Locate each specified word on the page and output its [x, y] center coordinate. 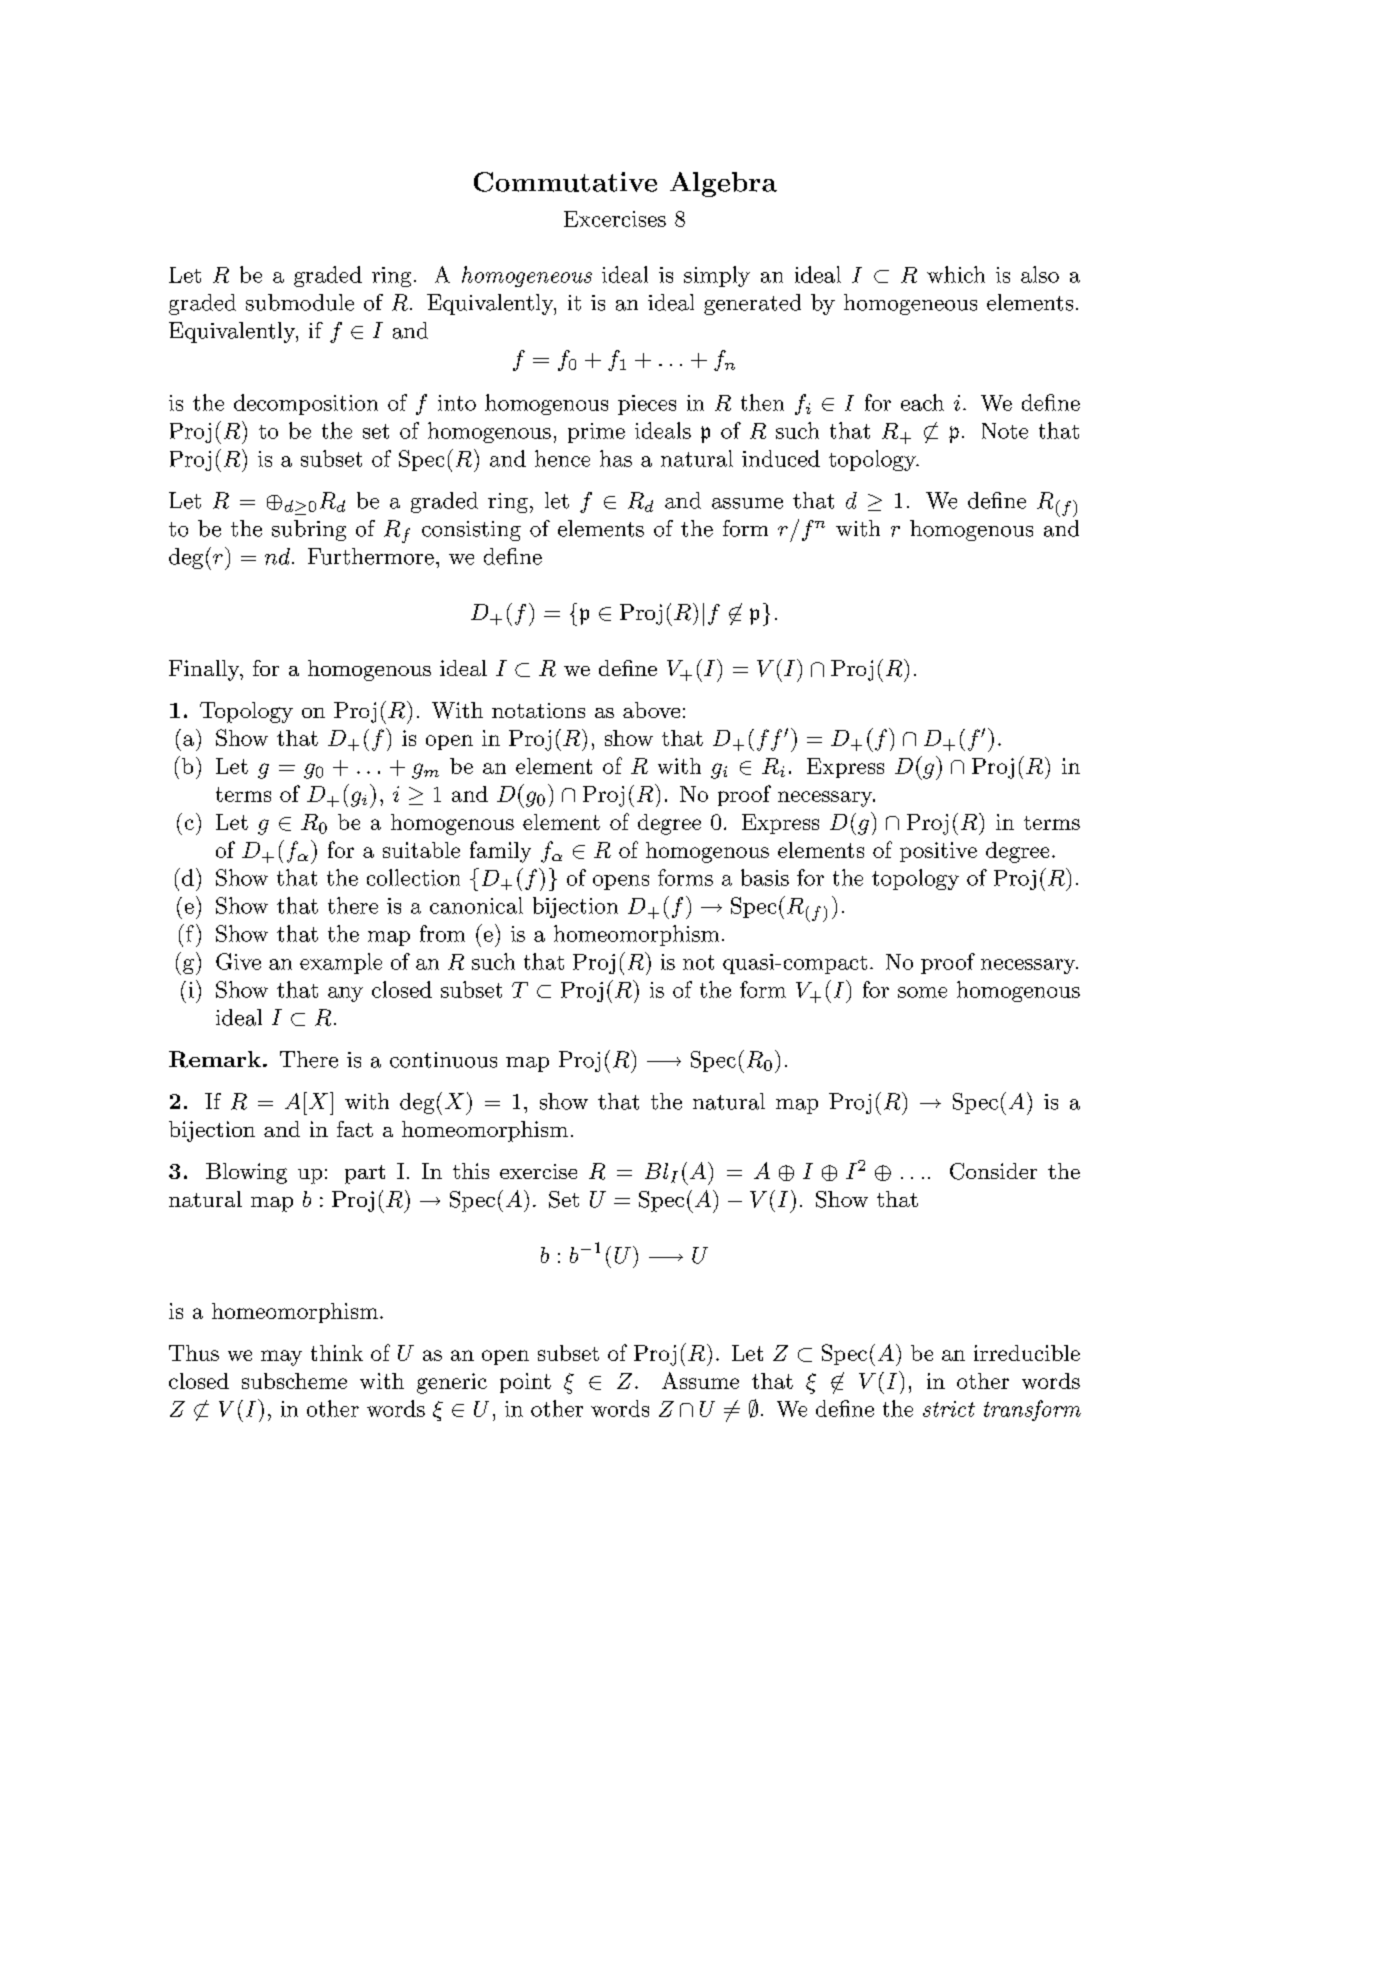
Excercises [615, 219]
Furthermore [371, 556]
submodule [300, 302]
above [651, 710]
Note [1005, 431]
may [281, 1358]
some [922, 992]
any [345, 994]
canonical [476, 905]
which [956, 274]
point [525, 1383]
